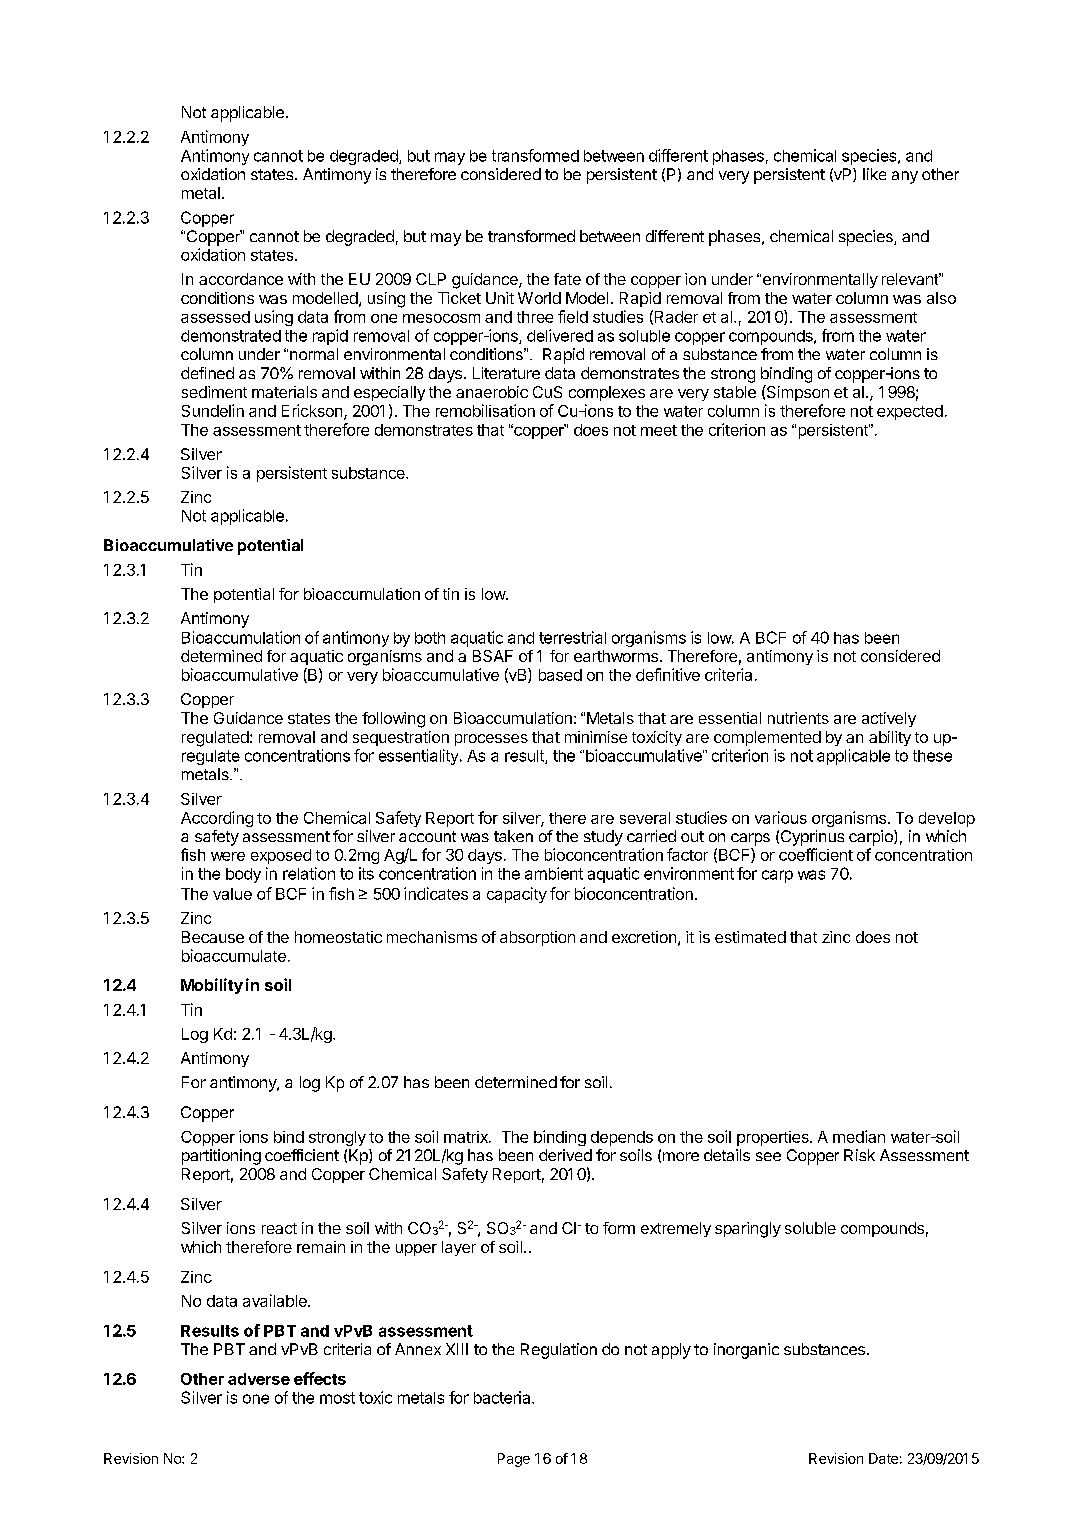 The image size is (1082, 1532). Describe the element at coordinates (572, 637) in the screenshot. I see `terrestrial` at that location.
